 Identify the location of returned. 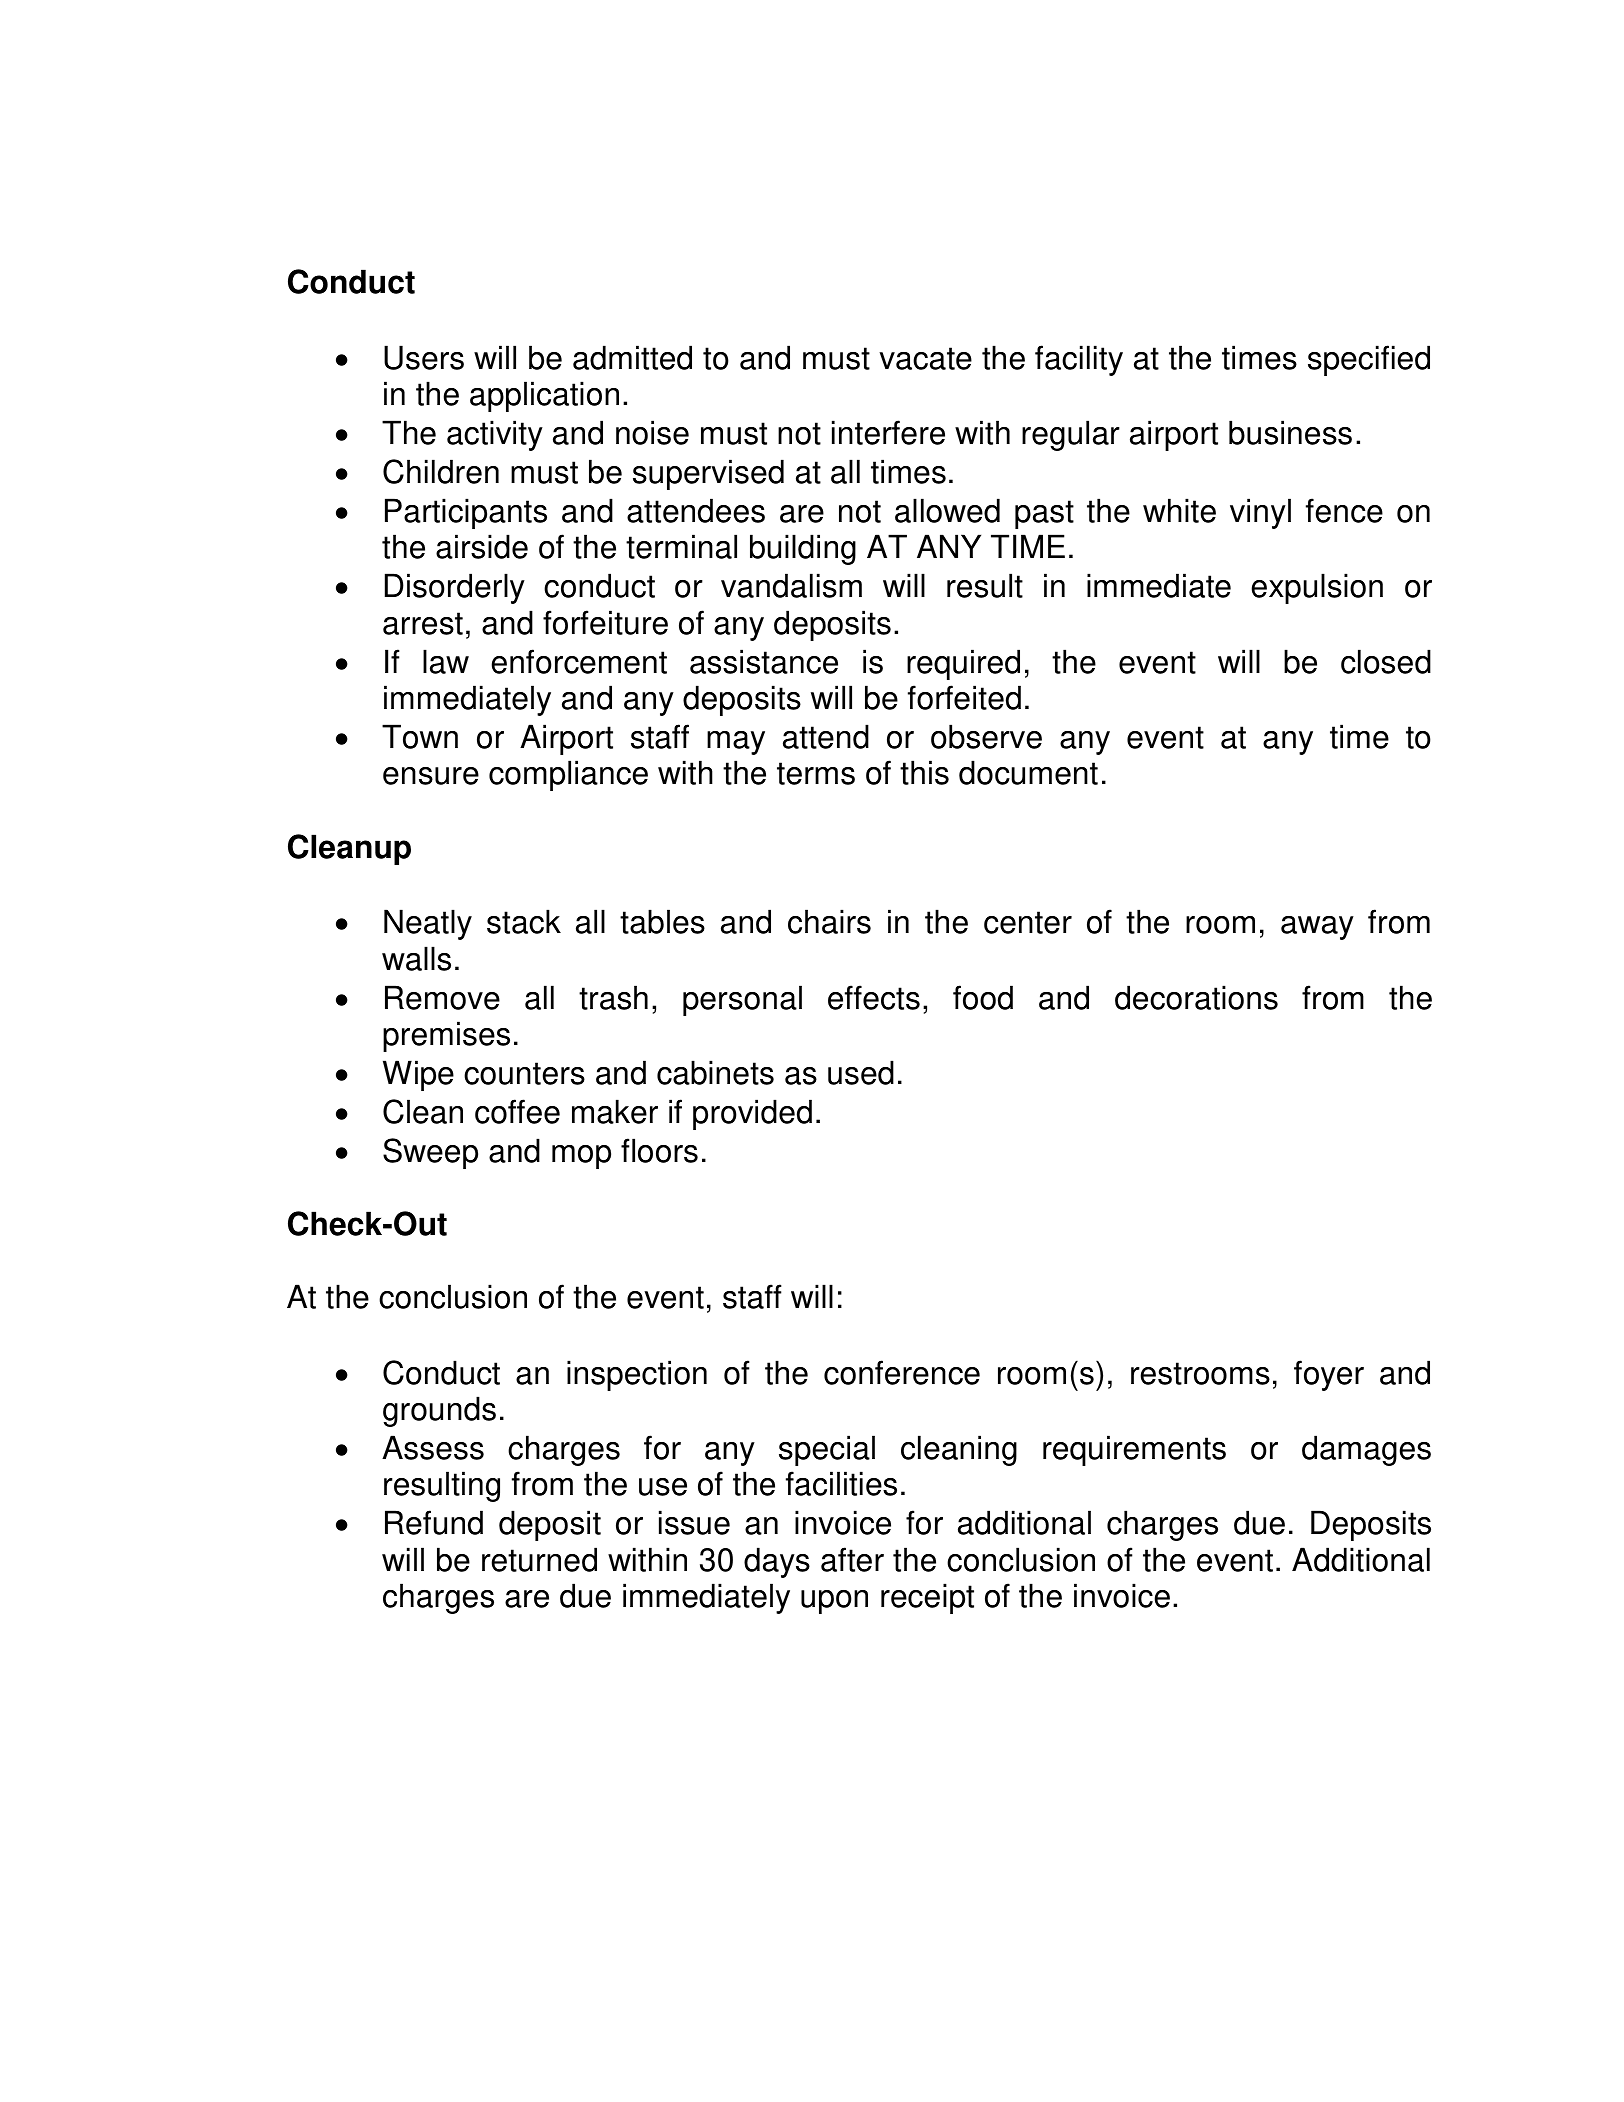
(539, 1559).
